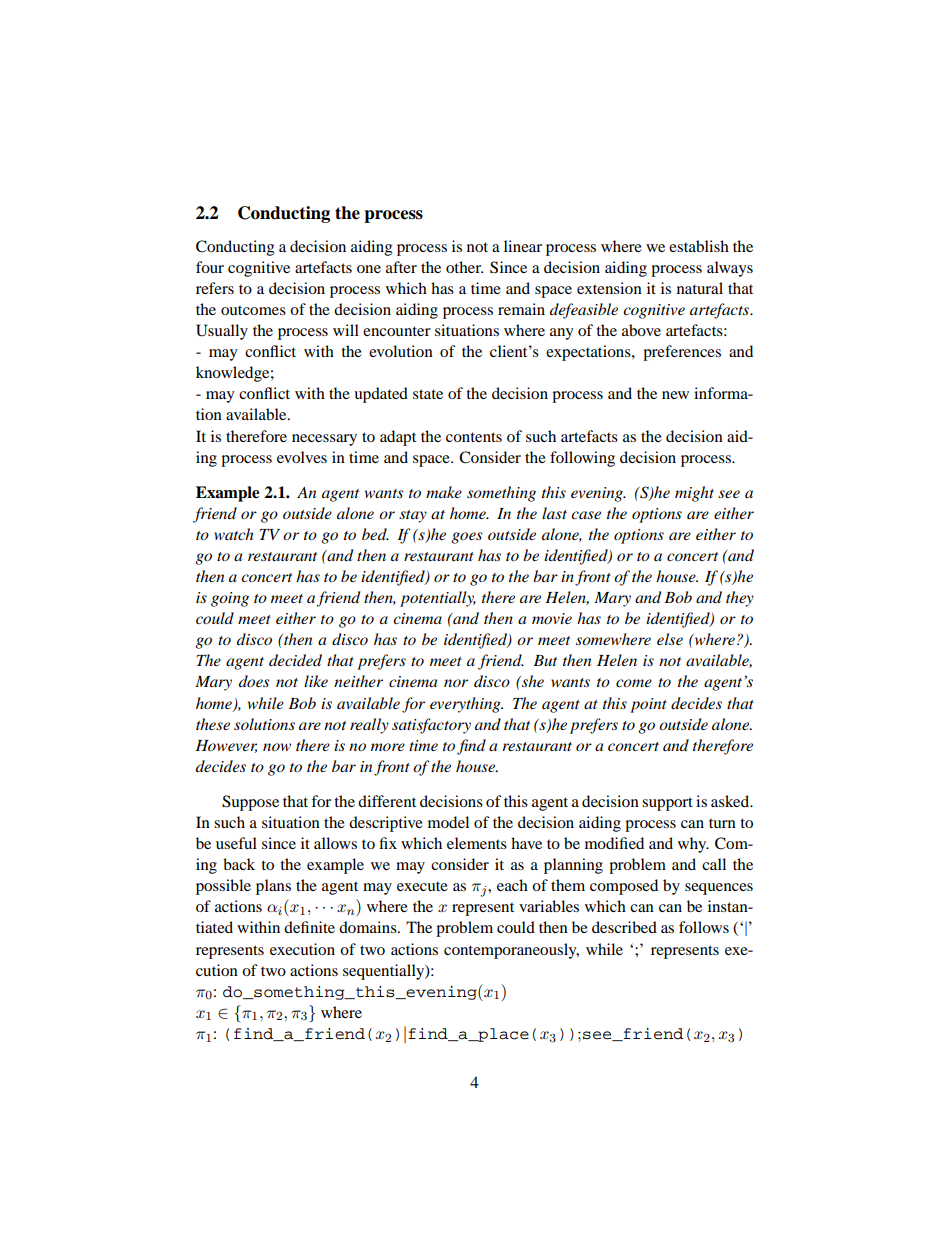 The width and height of the screenshot is (952, 1233). Describe the element at coordinates (740, 599) in the screenshot. I see `they` at that location.
